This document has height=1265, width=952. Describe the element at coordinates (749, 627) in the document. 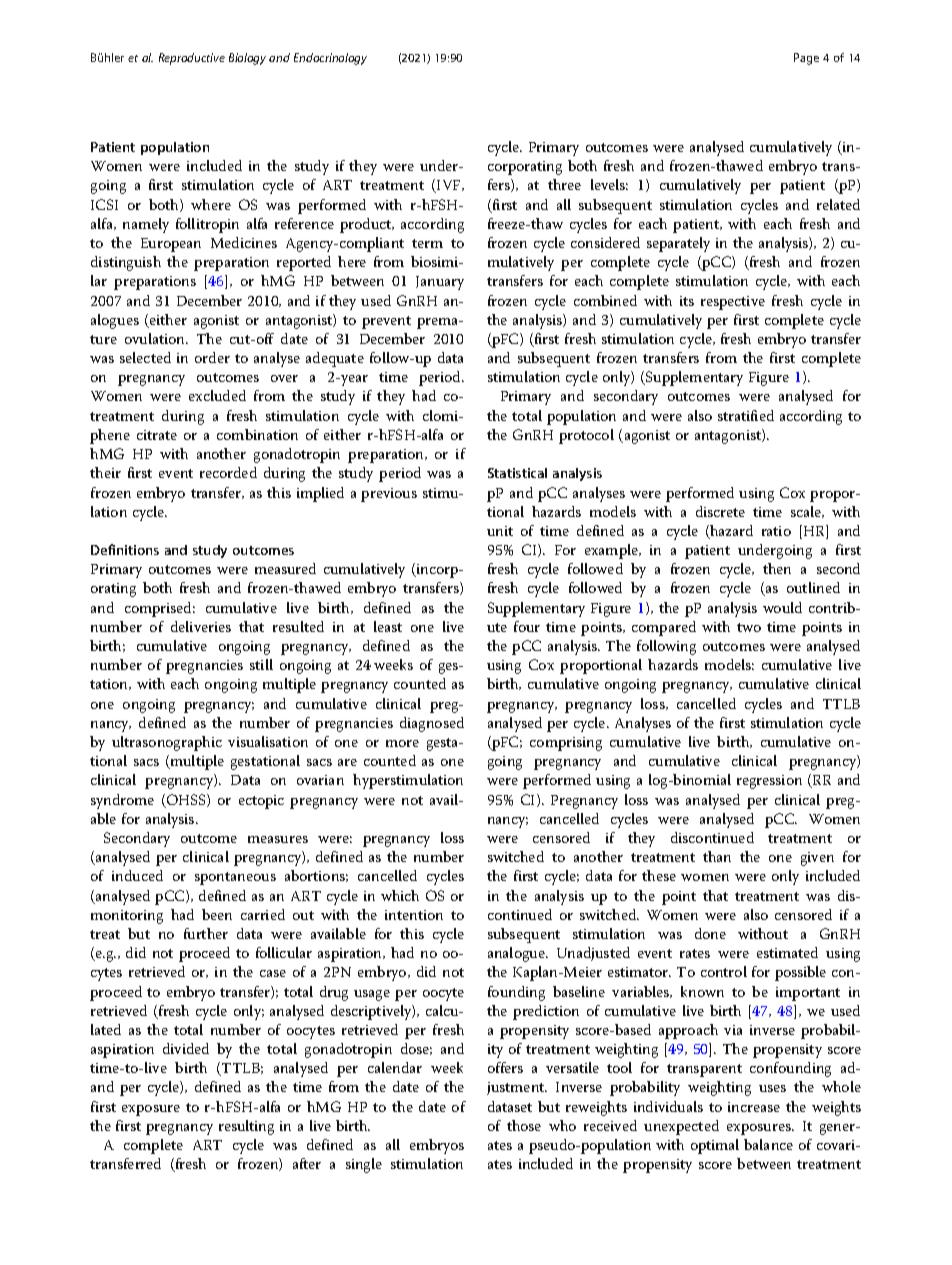

I see `two` at that location.
